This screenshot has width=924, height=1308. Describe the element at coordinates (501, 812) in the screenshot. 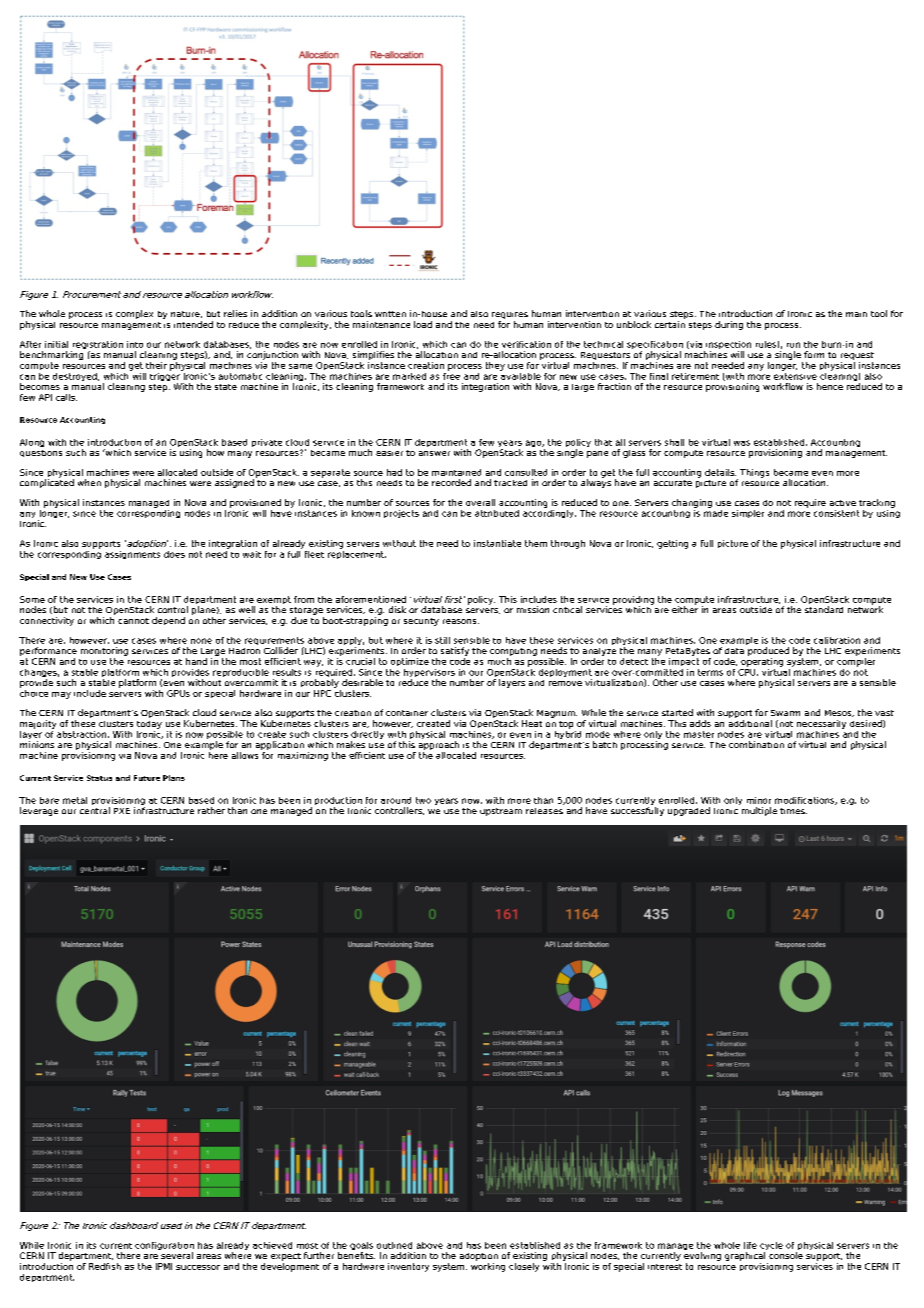

I see `upstream` at that location.
